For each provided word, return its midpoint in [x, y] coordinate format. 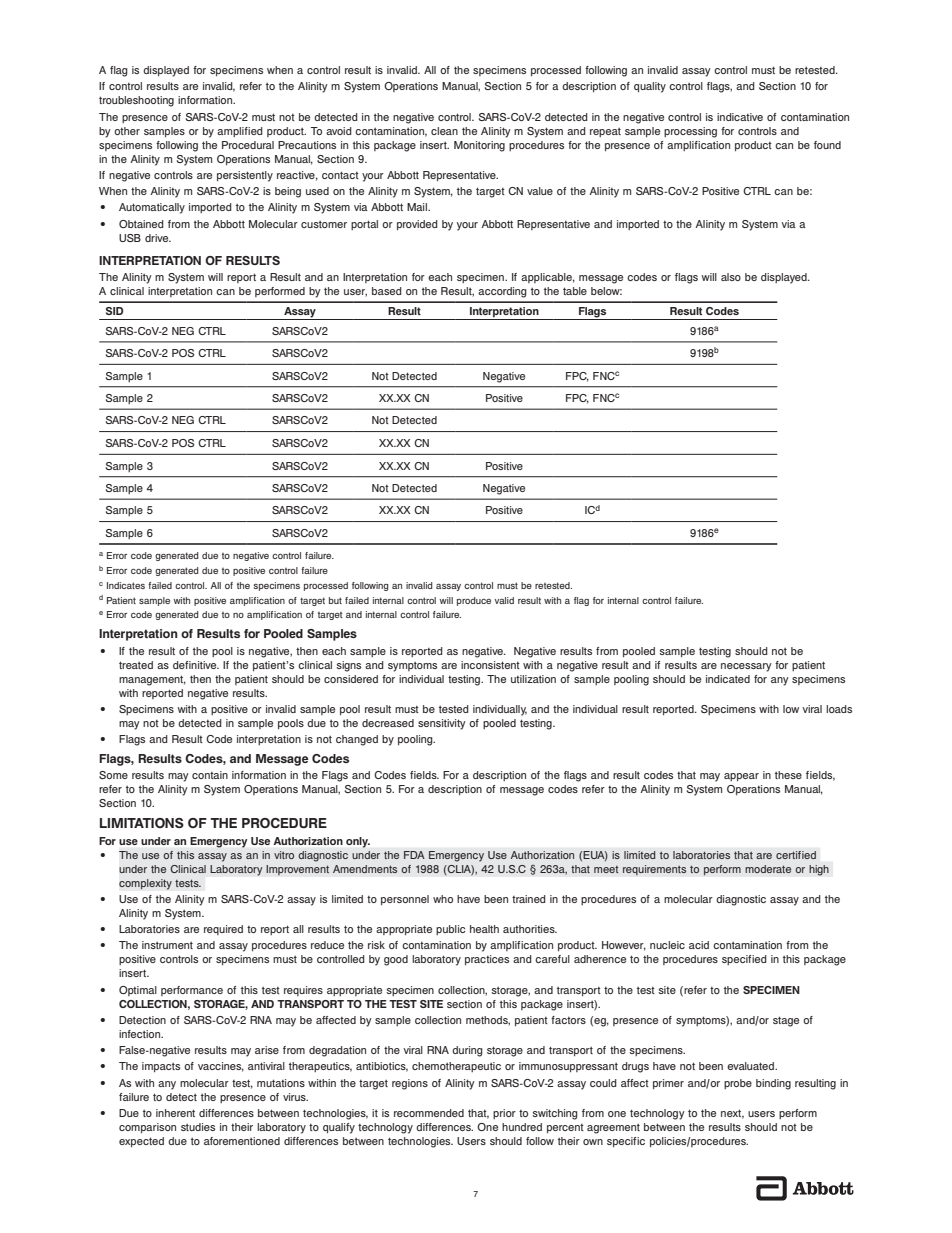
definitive [196, 665]
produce [474, 601]
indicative [740, 117]
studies [198, 1127]
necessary [746, 667]
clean [444, 131]
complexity [145, 884]
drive [158, 238]
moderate [768, 869]
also [731, 277]
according [502, 292]
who [443, 899]
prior [504, 1114]
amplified [240, 132]
